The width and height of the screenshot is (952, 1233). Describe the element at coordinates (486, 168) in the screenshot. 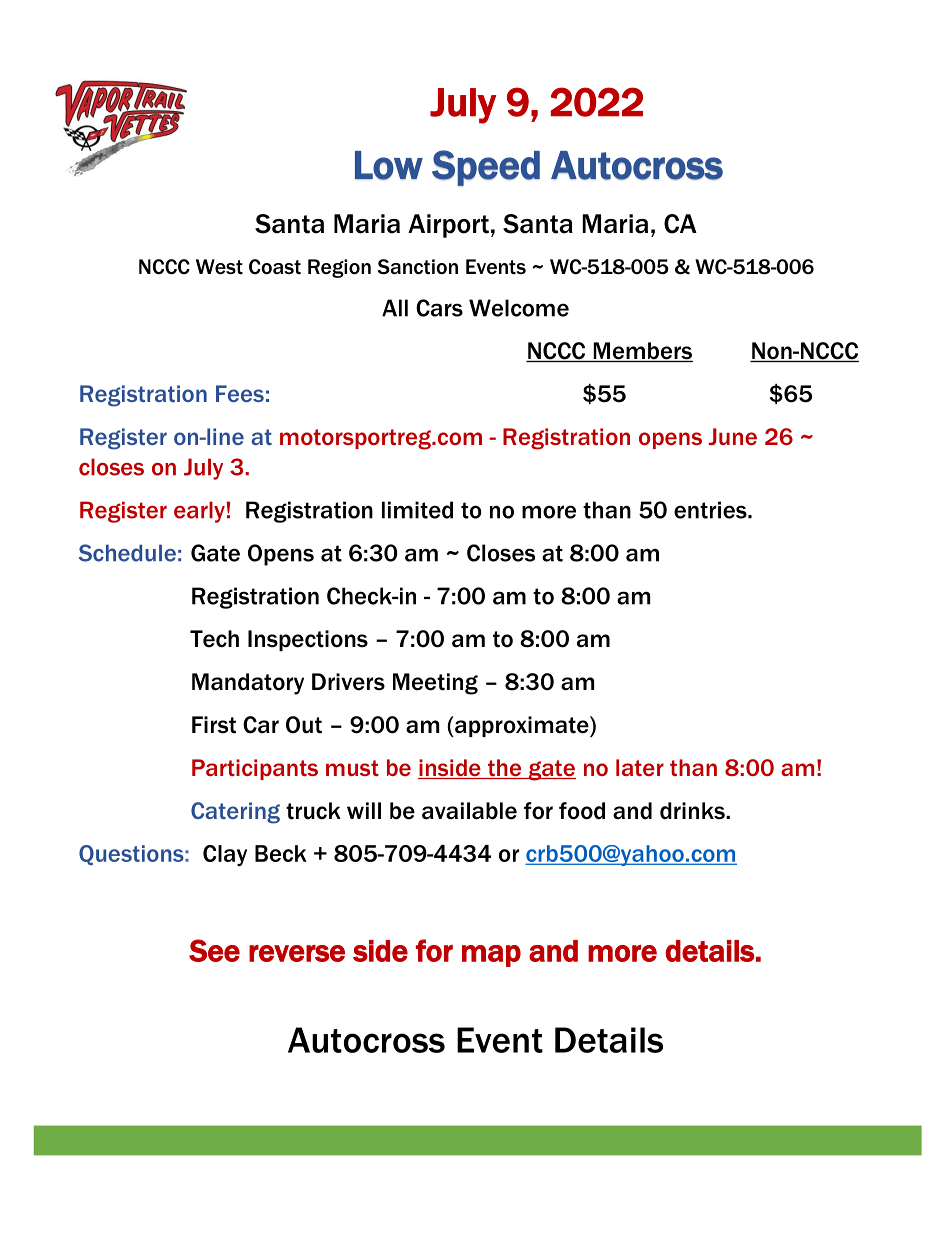

I see `Speed` at that location.
